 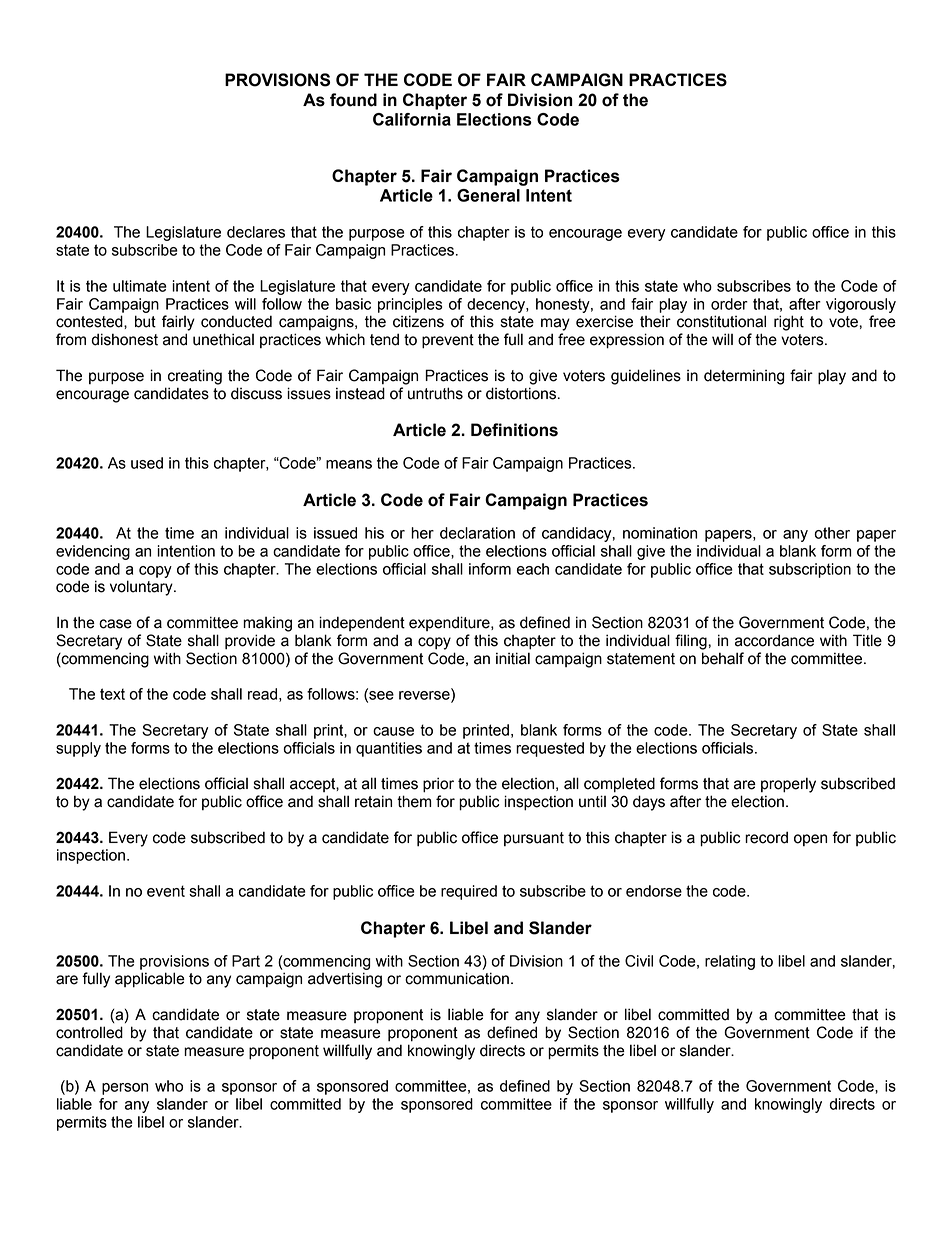 I want to click on other, so click(x=832, y=533).
